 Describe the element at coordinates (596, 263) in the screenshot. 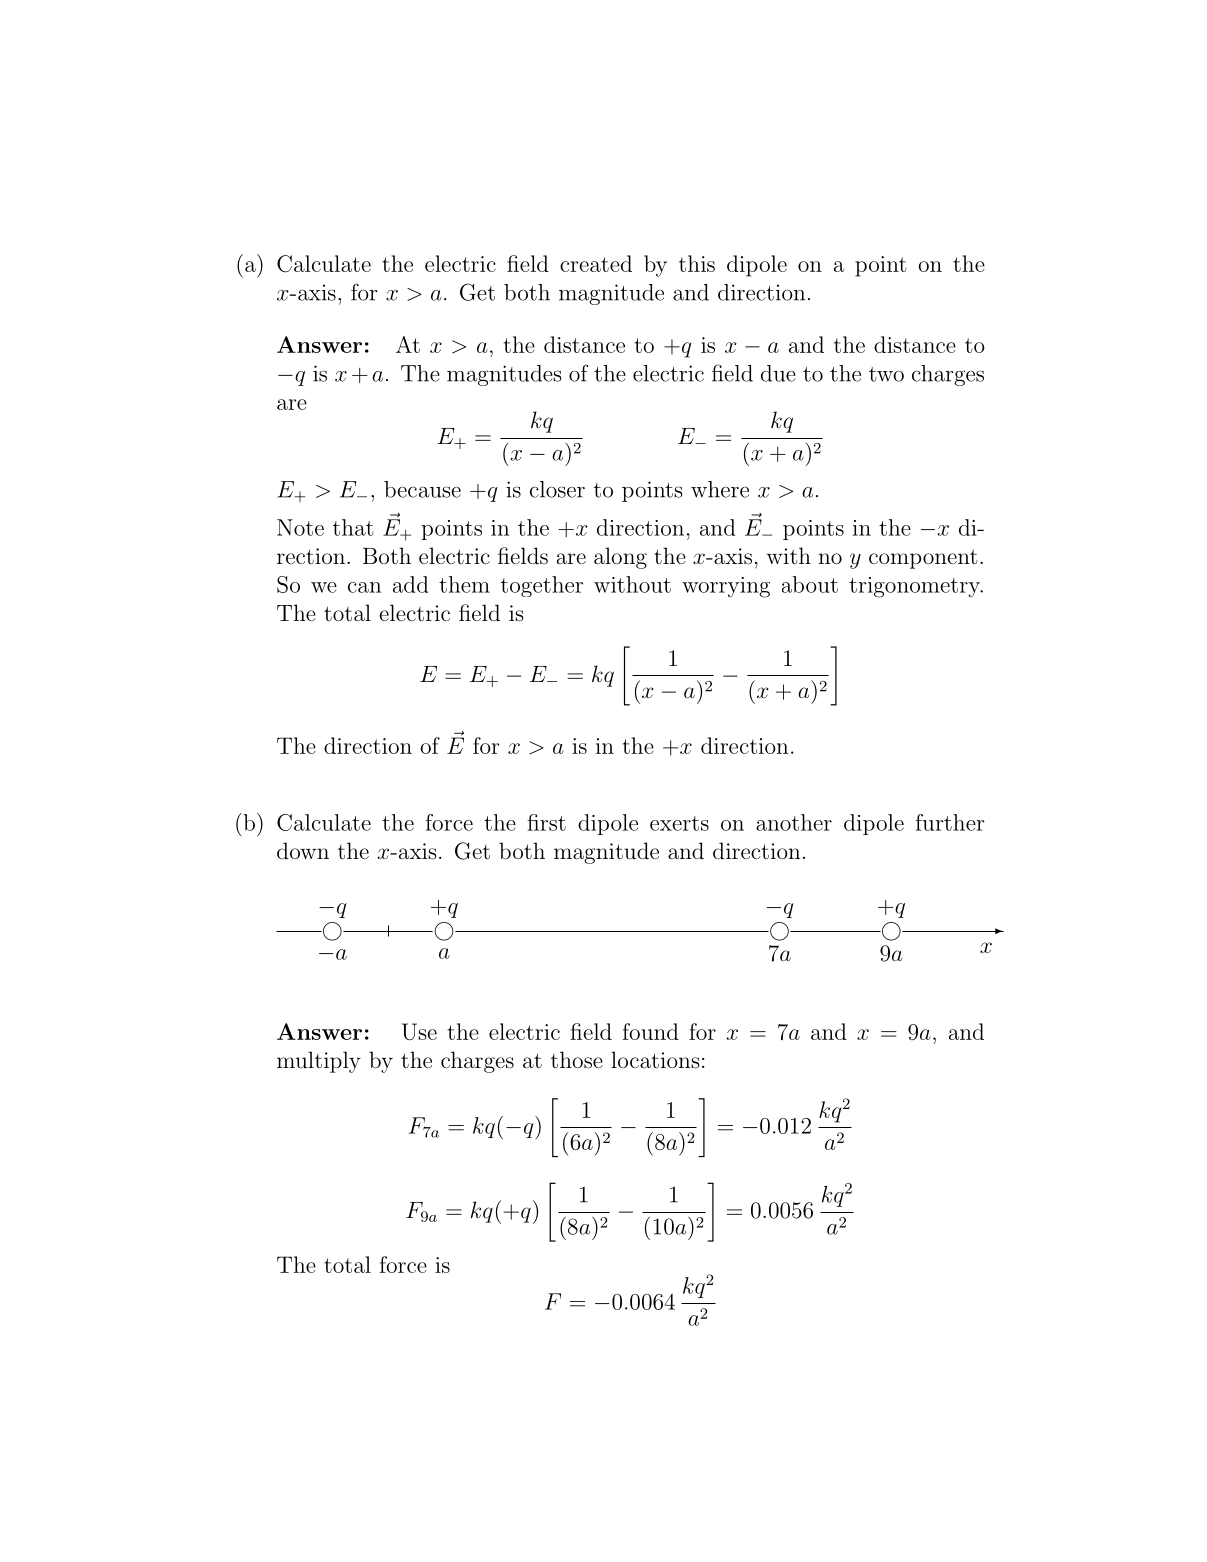

I see `created` at that location.
